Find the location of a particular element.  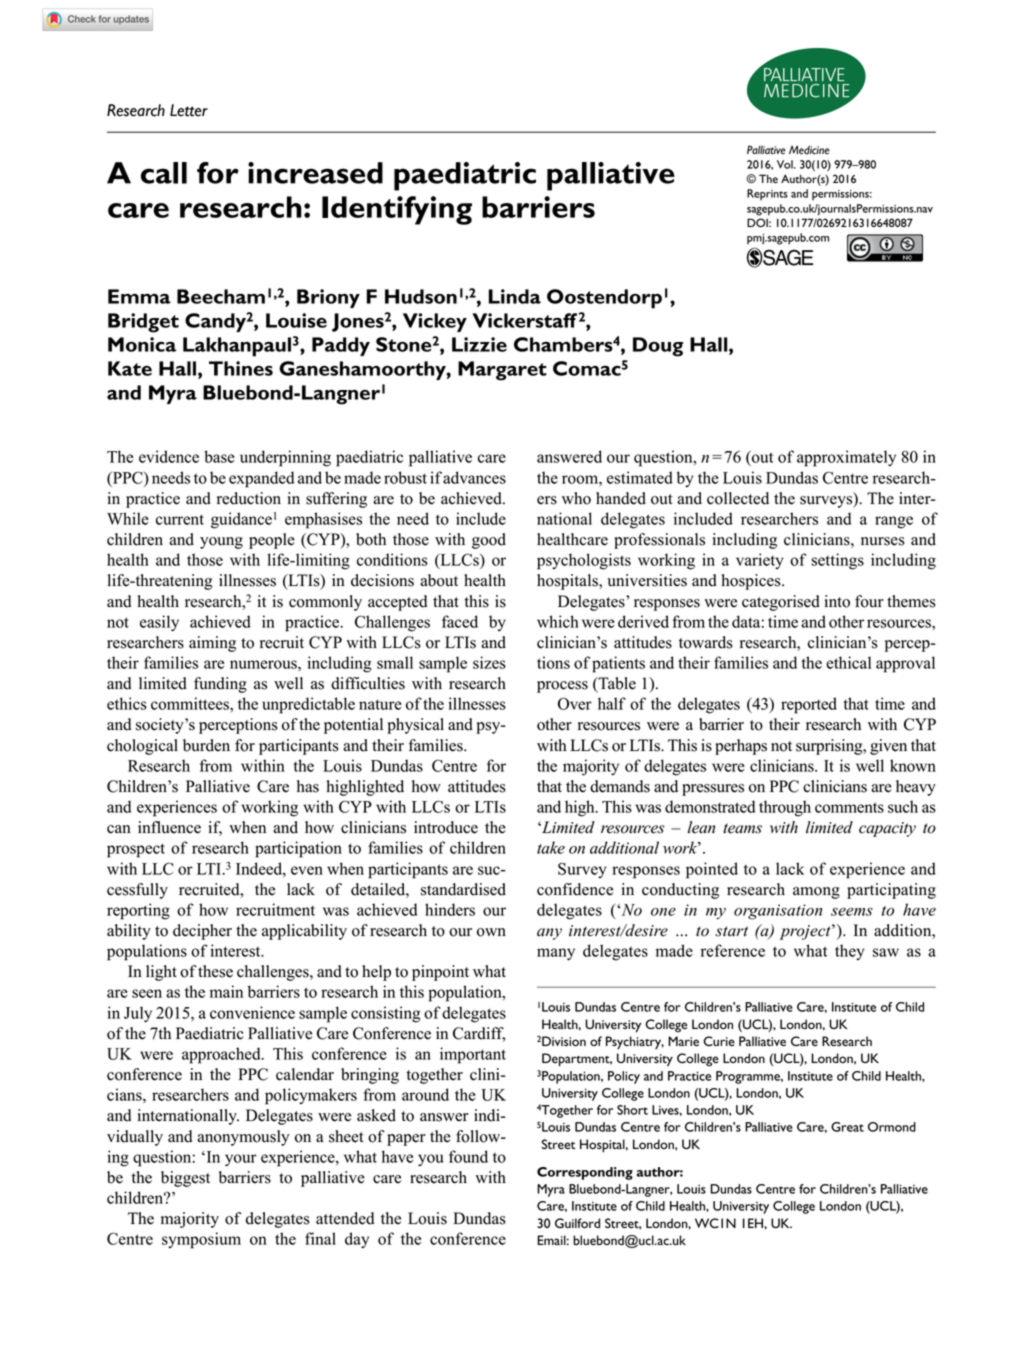

many is located at coordinates (556, 954).
